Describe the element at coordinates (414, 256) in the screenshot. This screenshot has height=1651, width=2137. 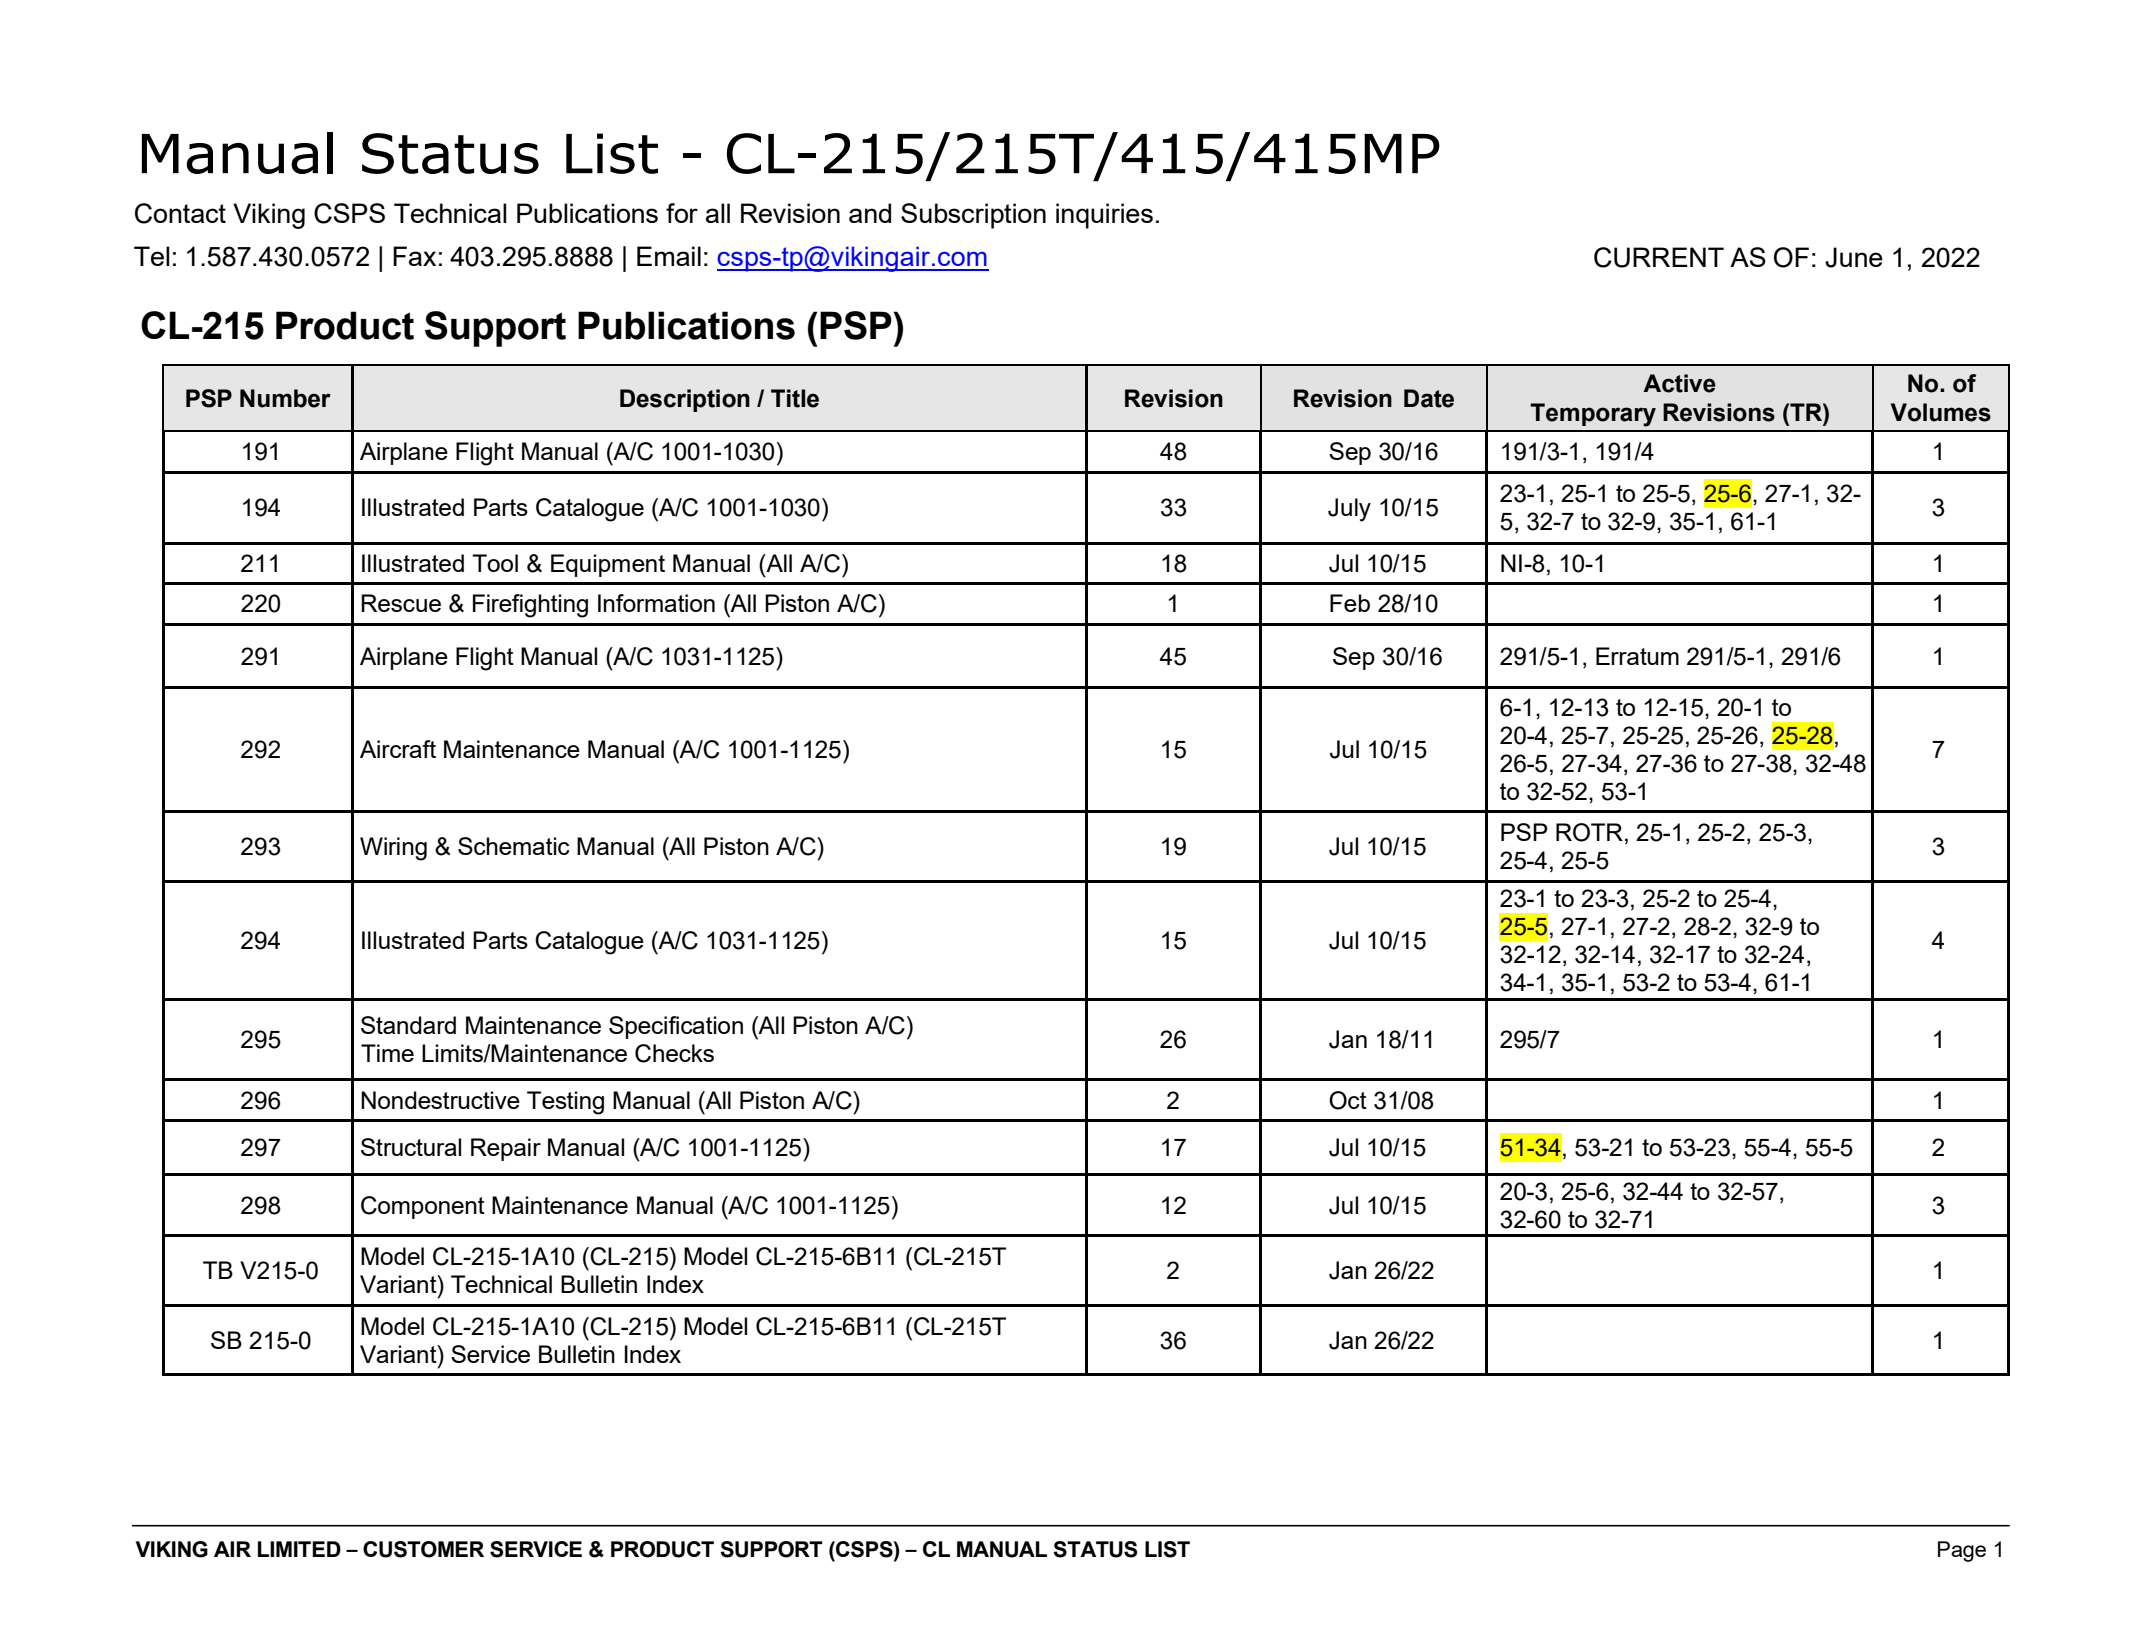
I see `Fax` at that location.
